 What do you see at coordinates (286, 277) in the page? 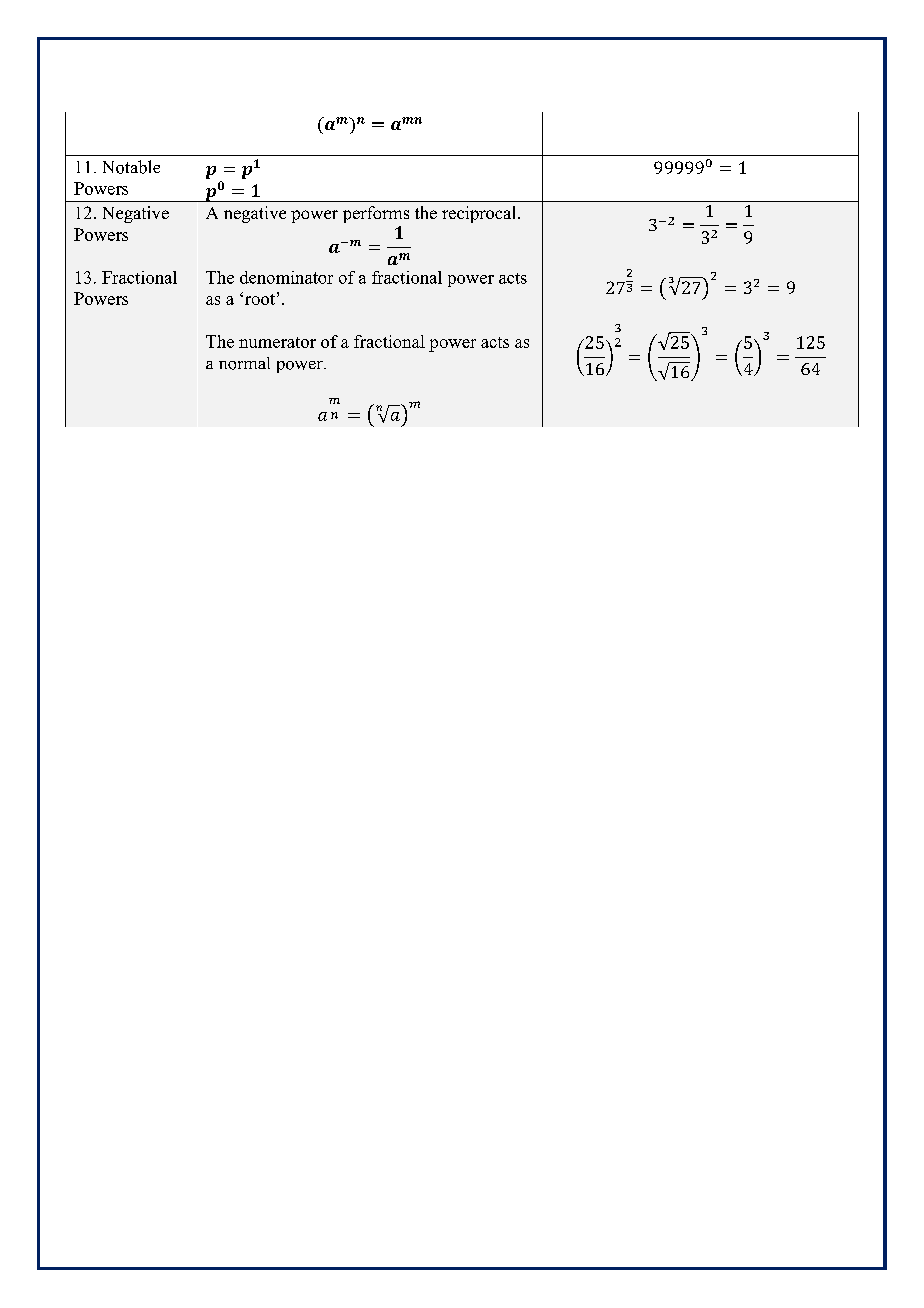
I see `denominator` at bounding box center [286, 277].
